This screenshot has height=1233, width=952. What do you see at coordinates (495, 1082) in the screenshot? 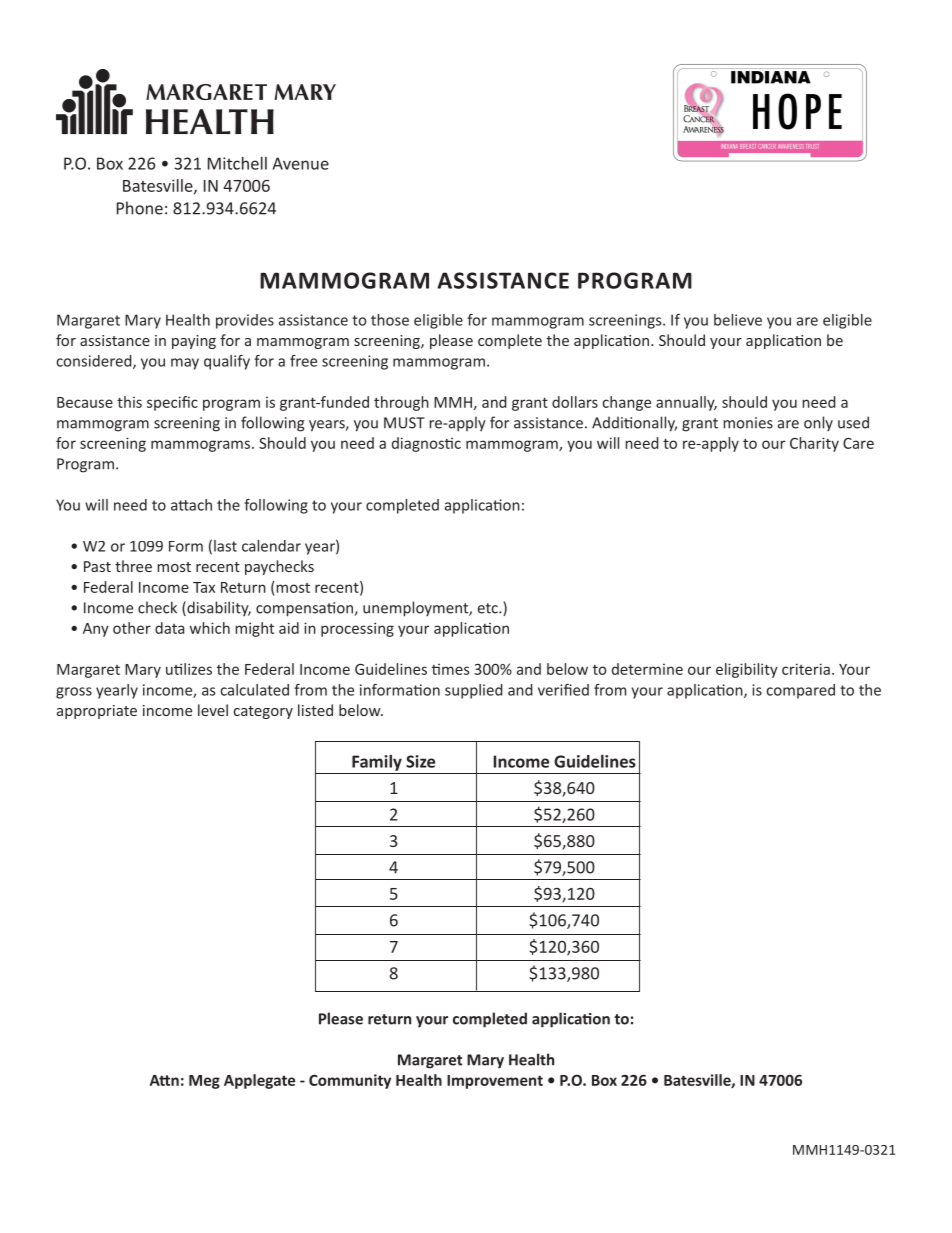
I see `Improvement` at bounding box center [495, 1082].
